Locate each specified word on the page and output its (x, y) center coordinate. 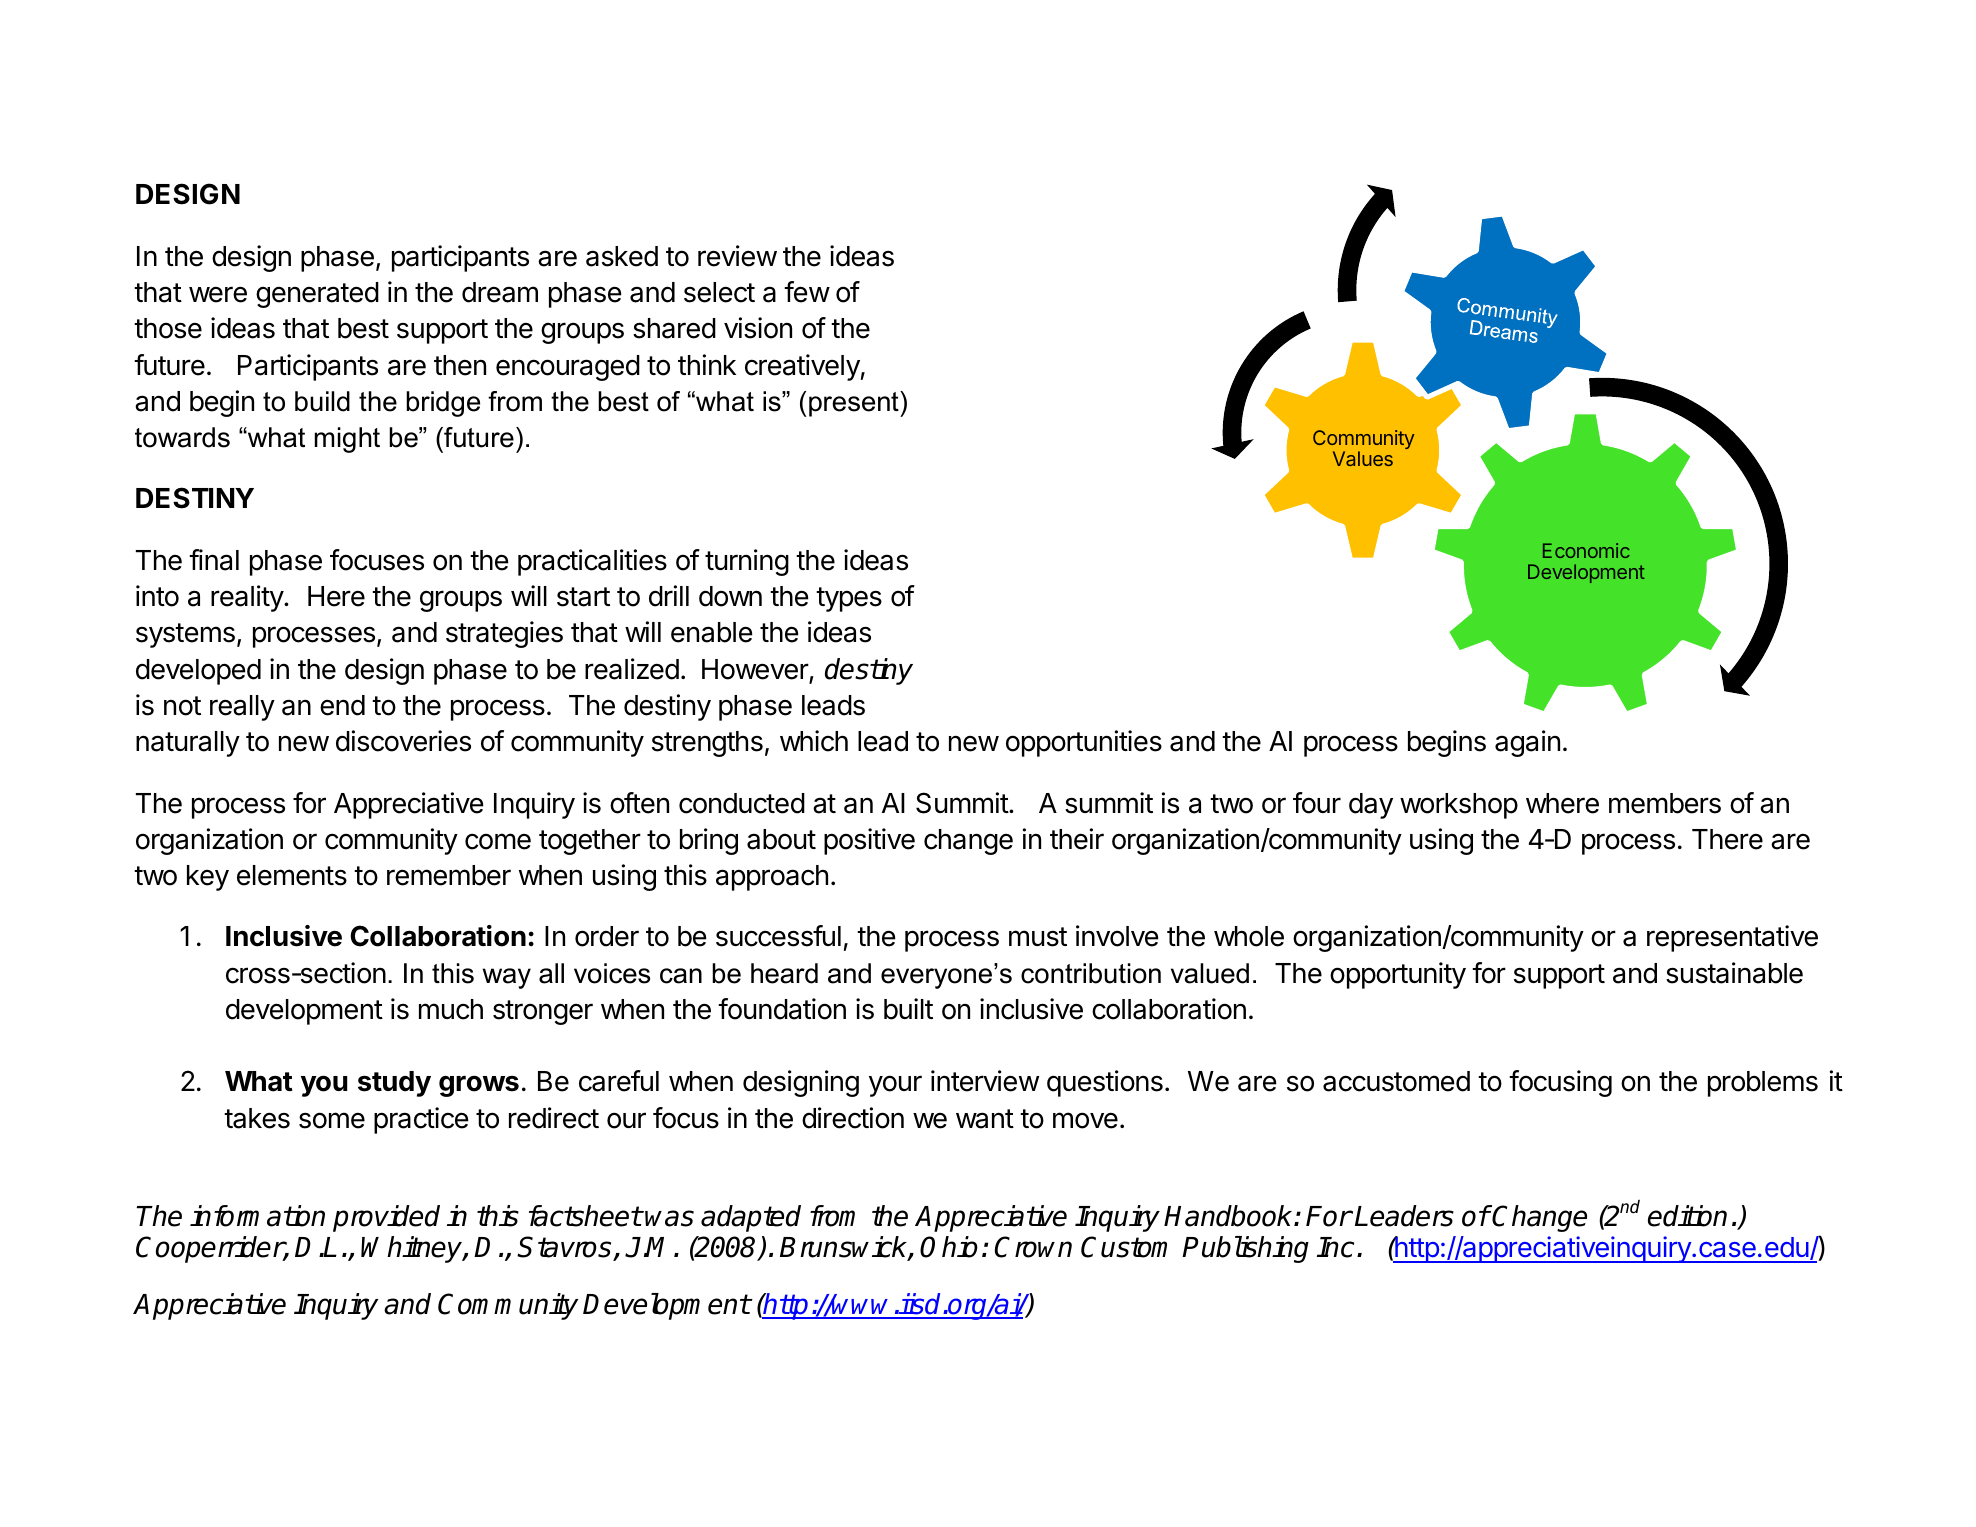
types (849, 599)
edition (1687, 1216)
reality (248, 598)
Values (1363, 458)
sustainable (1734, 973)
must (1038, 937)
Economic (1586, 550)
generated (317, 295)
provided (386, 1218)
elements (292, 875)
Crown (1033, 1247)
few (807, 292)
